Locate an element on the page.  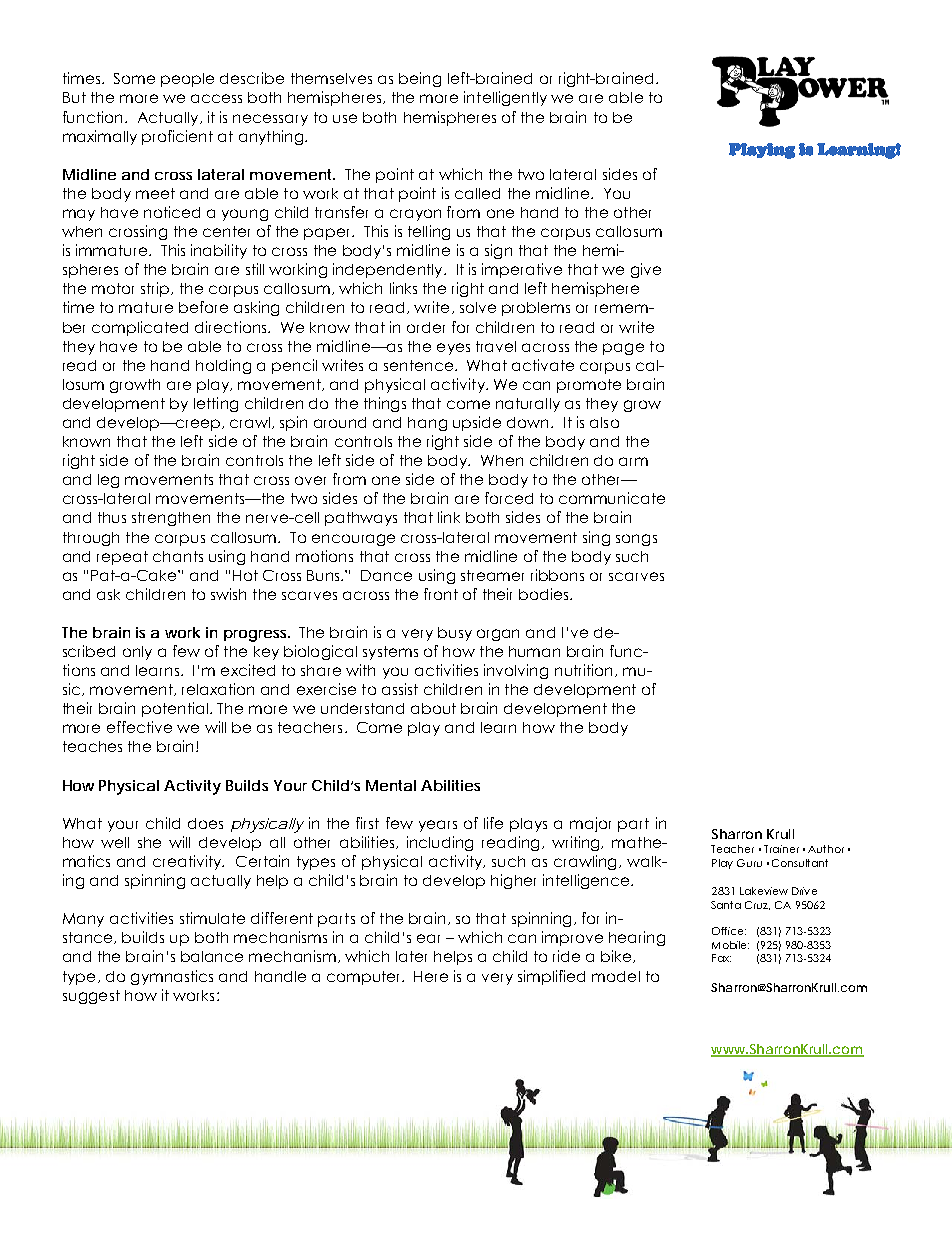
people is located at coordinates (187, 80).
